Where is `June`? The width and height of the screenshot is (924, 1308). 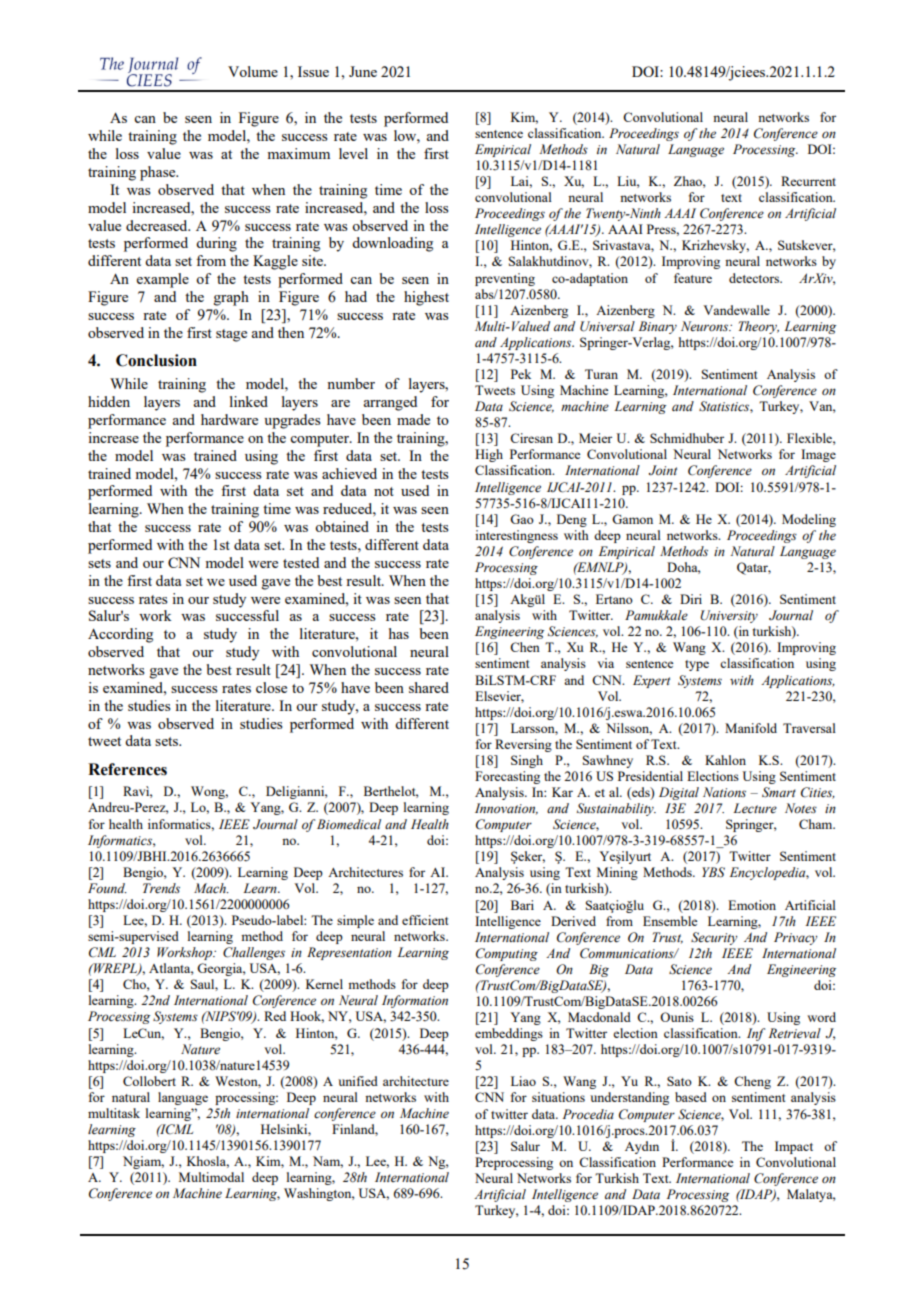 June is located at coordinates (363, 71).
